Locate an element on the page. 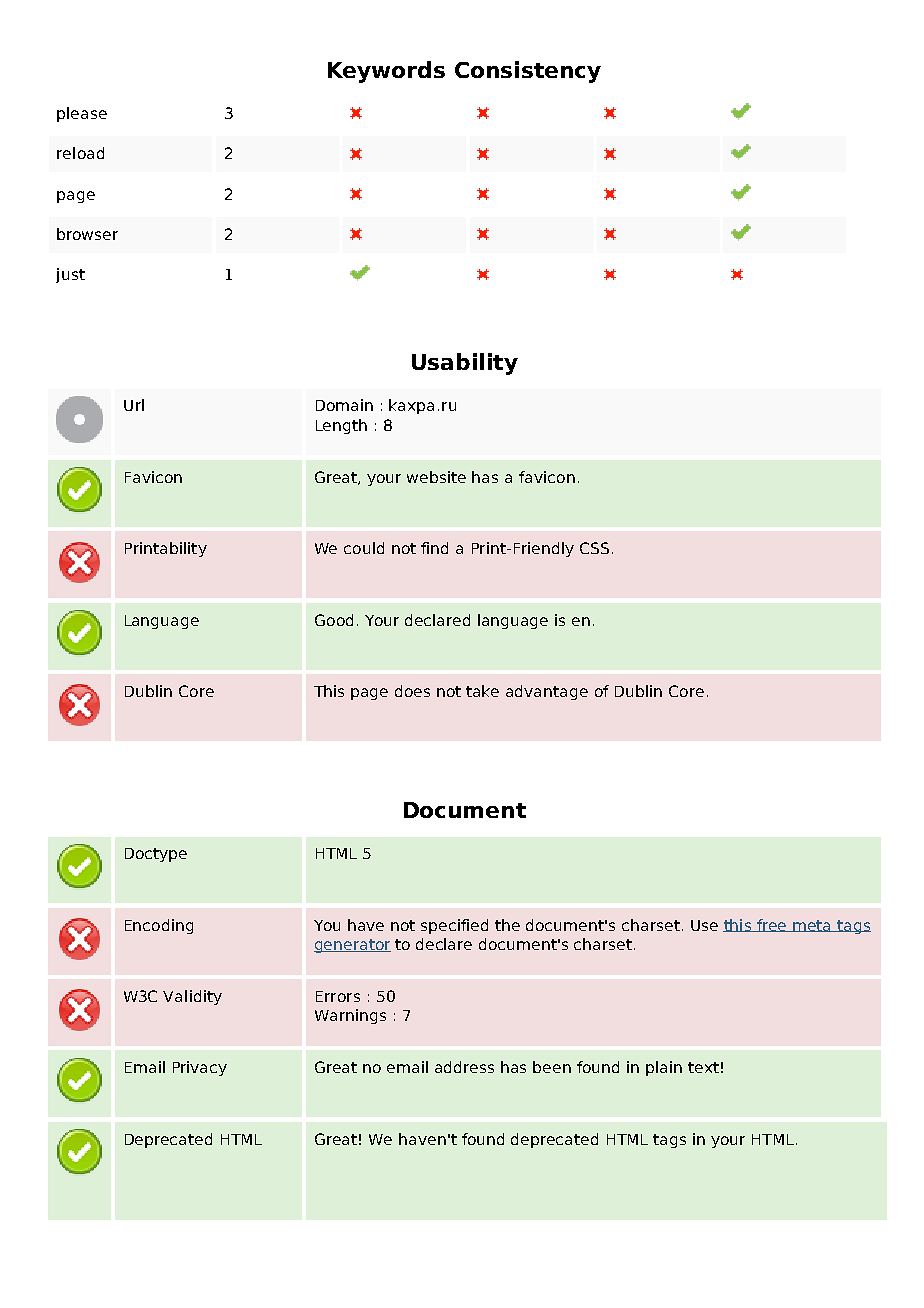 The width and height of the page is (924, 1308). Good is located at coordinates (334, 620).
